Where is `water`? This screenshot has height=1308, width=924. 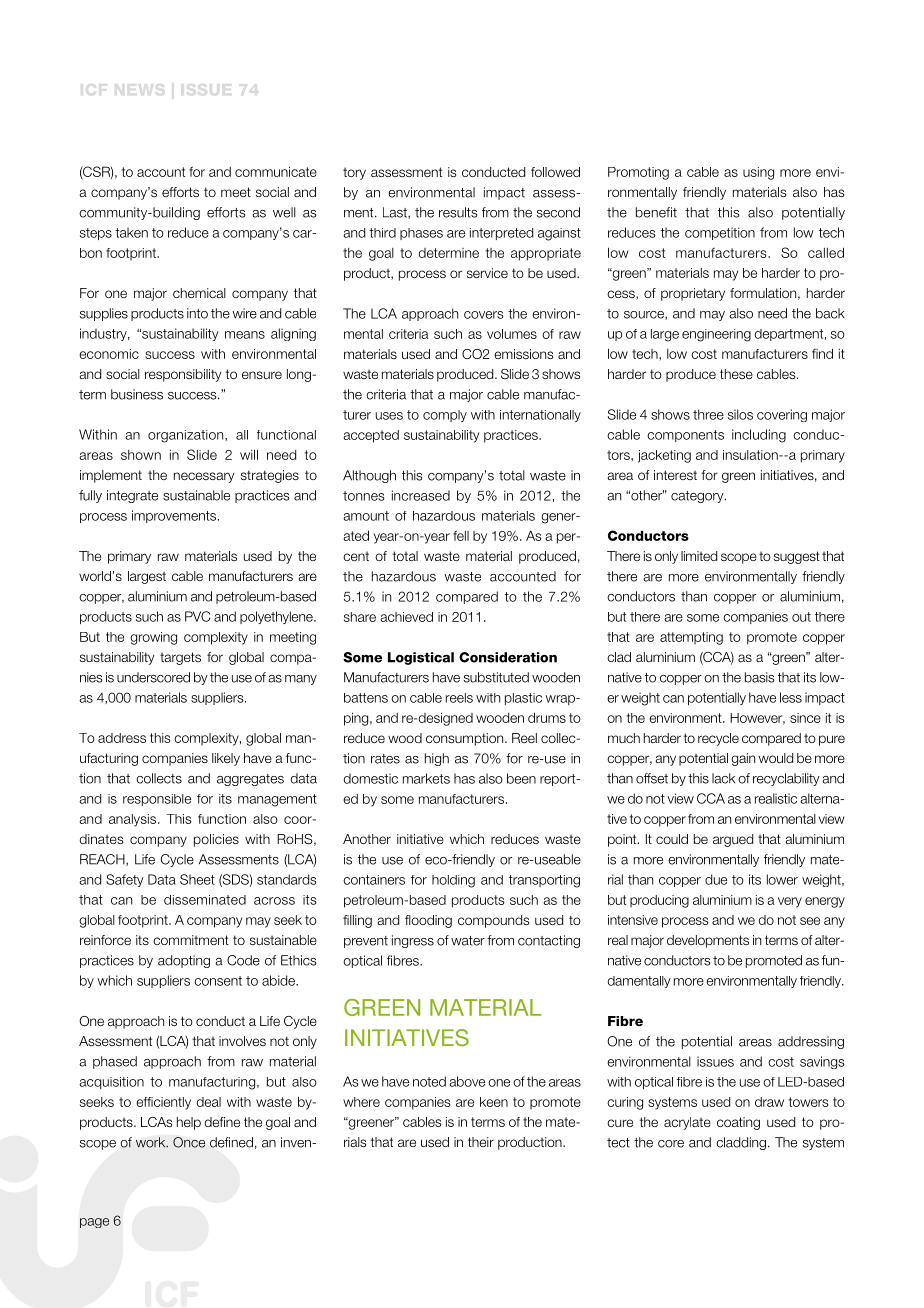
water is located at coordinates (468, 941).
